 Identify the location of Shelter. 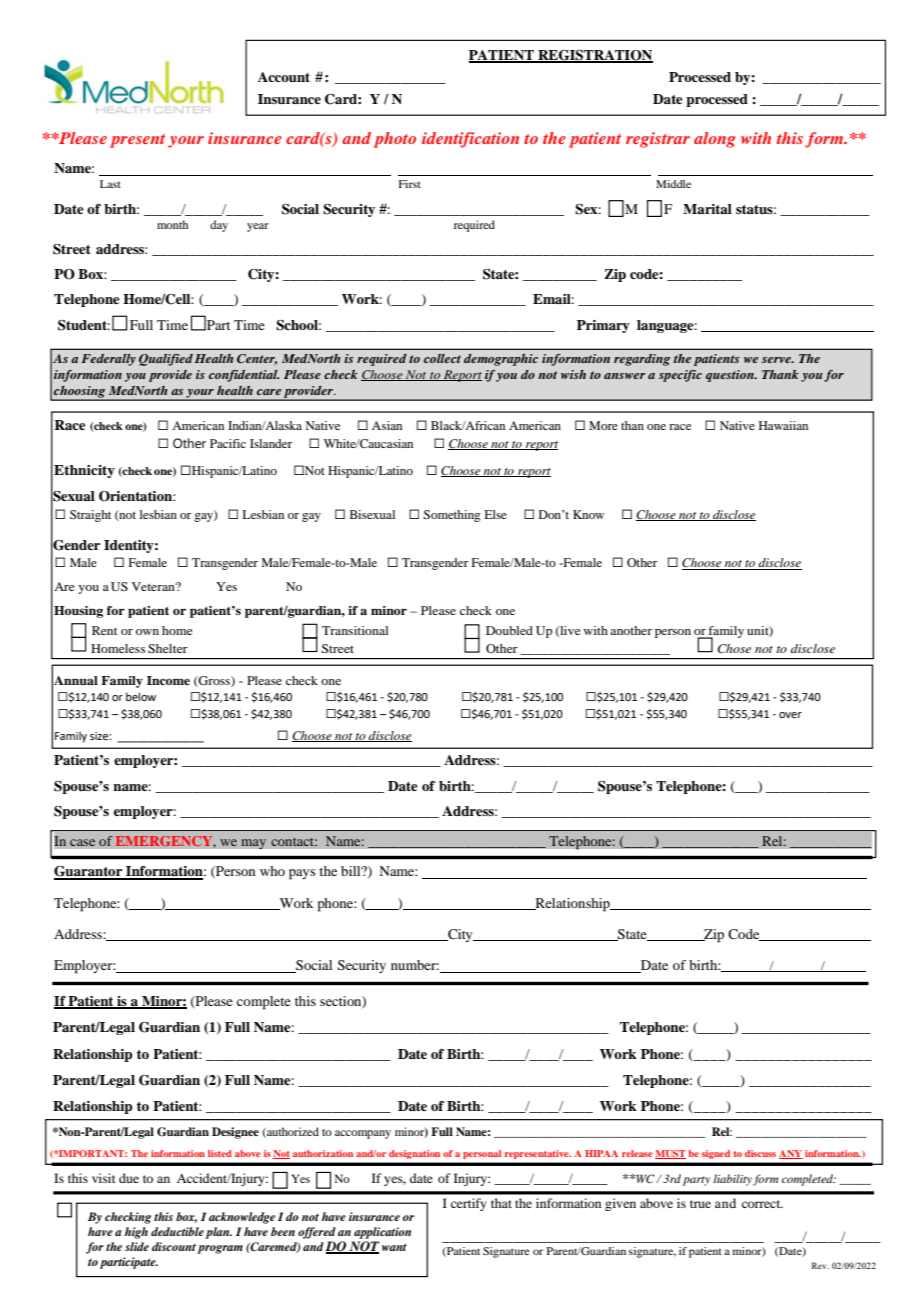
(168, 648).
